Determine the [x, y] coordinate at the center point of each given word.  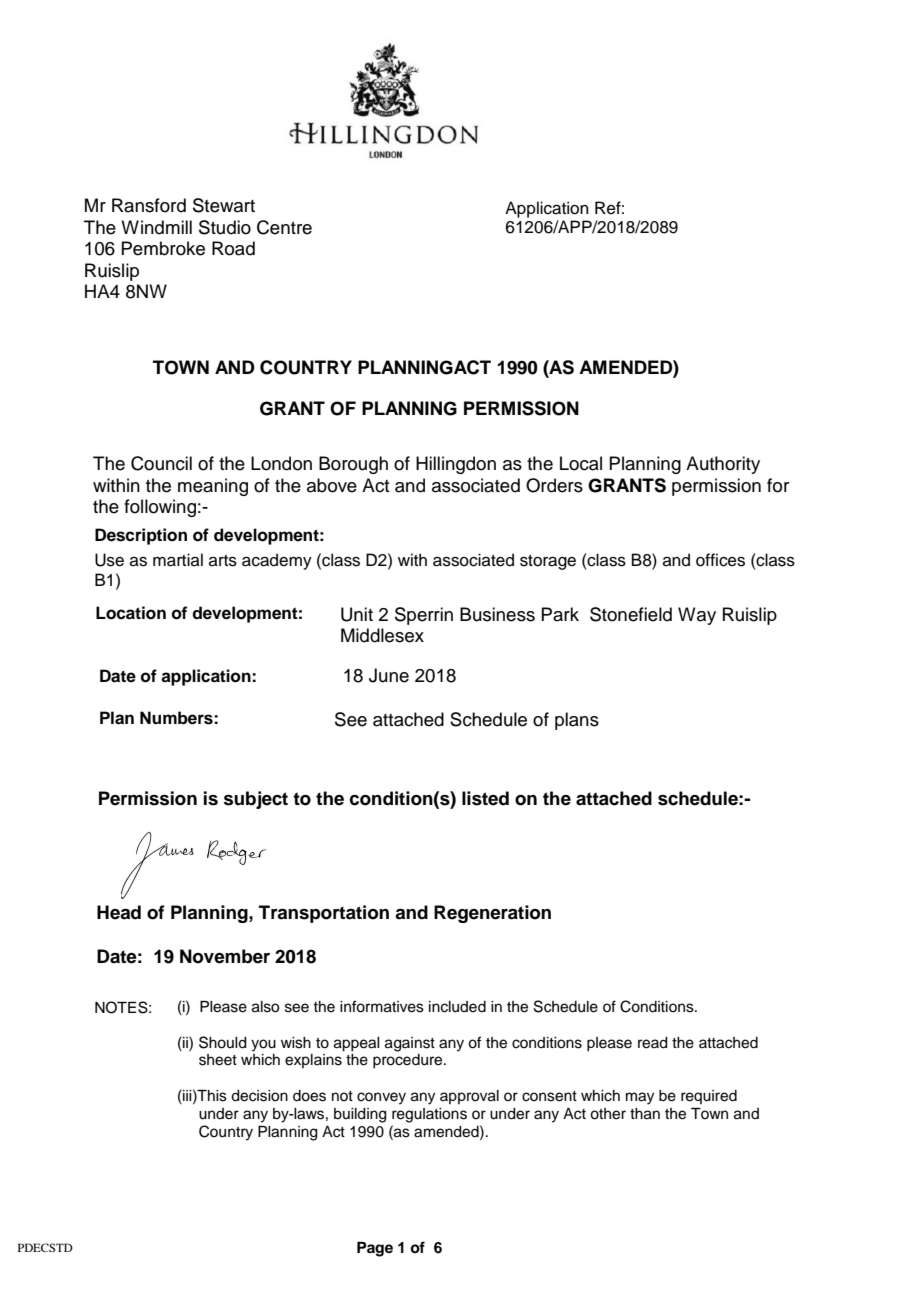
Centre [284, 227]
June [389, 675]
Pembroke [163, 248]
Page [375, 1249]
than [645, 1114]
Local [581, 463]
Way [697, 616]
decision [259, 1096]
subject [256, 800]
